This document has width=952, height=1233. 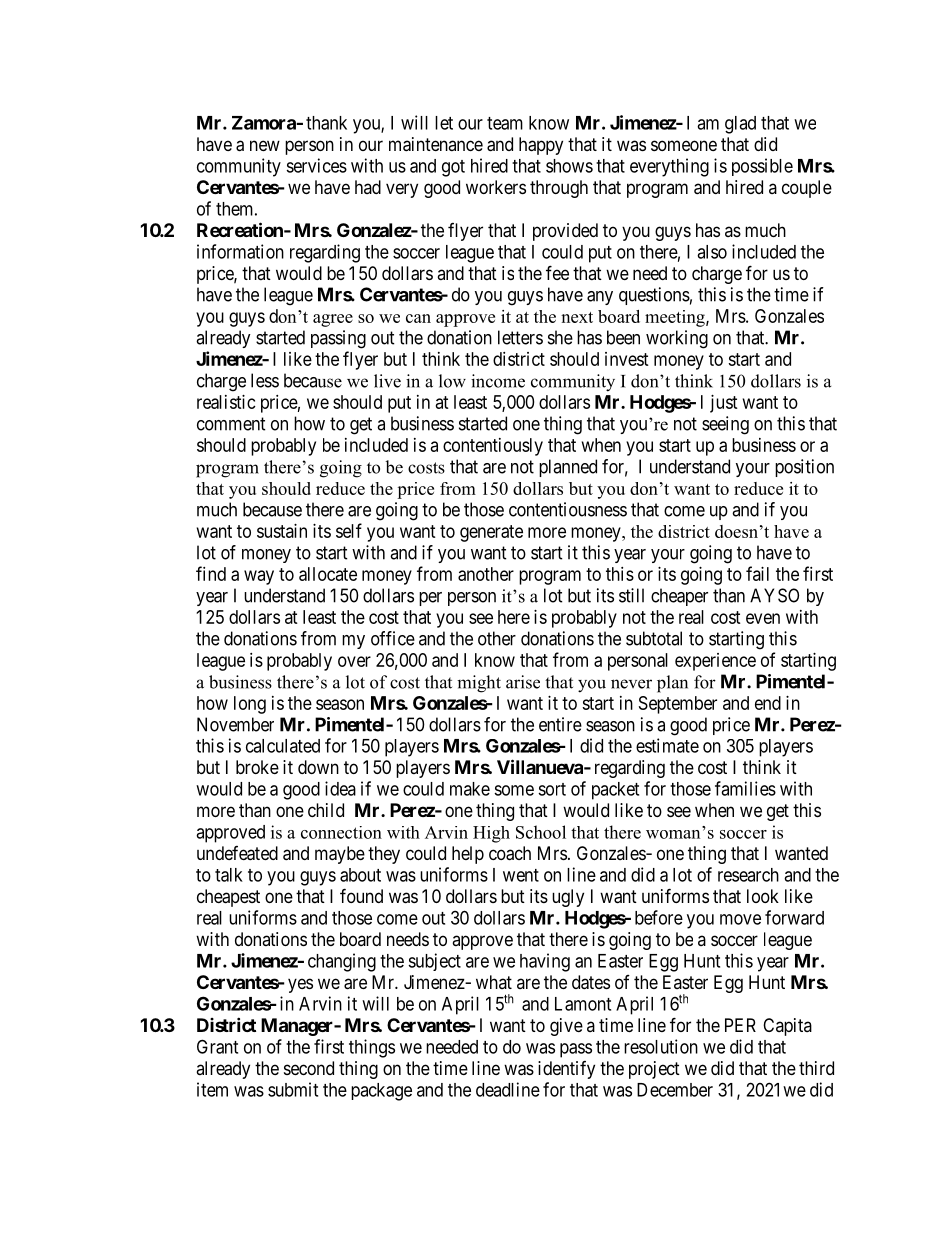 What do you see at coordinates (566, 1070) in the document?
I see `identify` at bounding box center [566, 1070].
